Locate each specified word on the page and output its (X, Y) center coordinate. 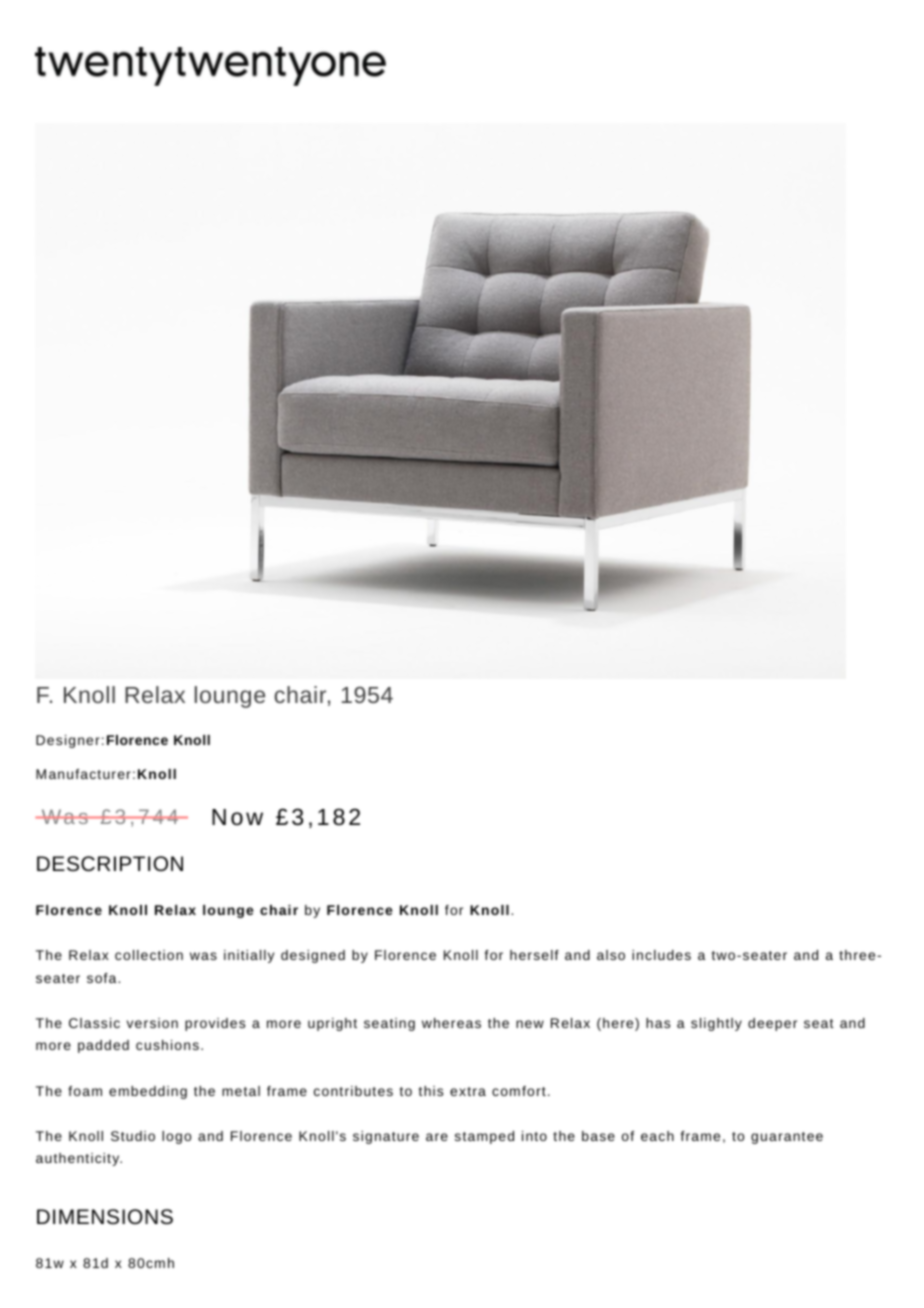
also (611, 955)
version (152, 1023)
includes (661, 955)
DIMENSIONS (105, 1216)
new (530, 1024)
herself (534, 955)
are (437, 1137)
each (657, 1136)
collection (149, 955)
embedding (148, 1092)
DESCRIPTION (110, 863)
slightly (716, 1024)
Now (237, 817)
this (431, 1091)
